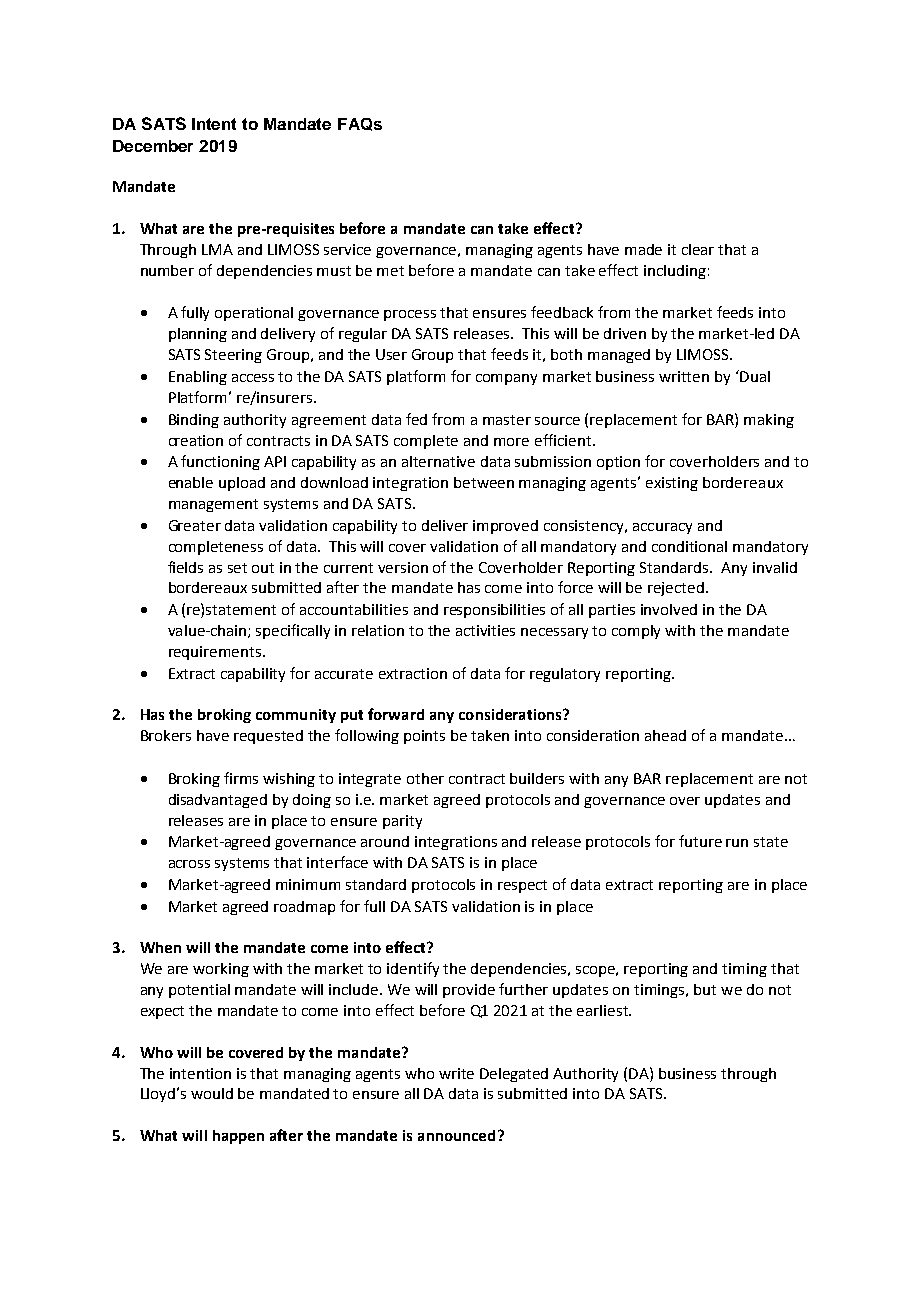 The width and height of the page is (924, 1308). Describe the element at coordinates (456, 1135) in the page. I see `announced` at that location.
